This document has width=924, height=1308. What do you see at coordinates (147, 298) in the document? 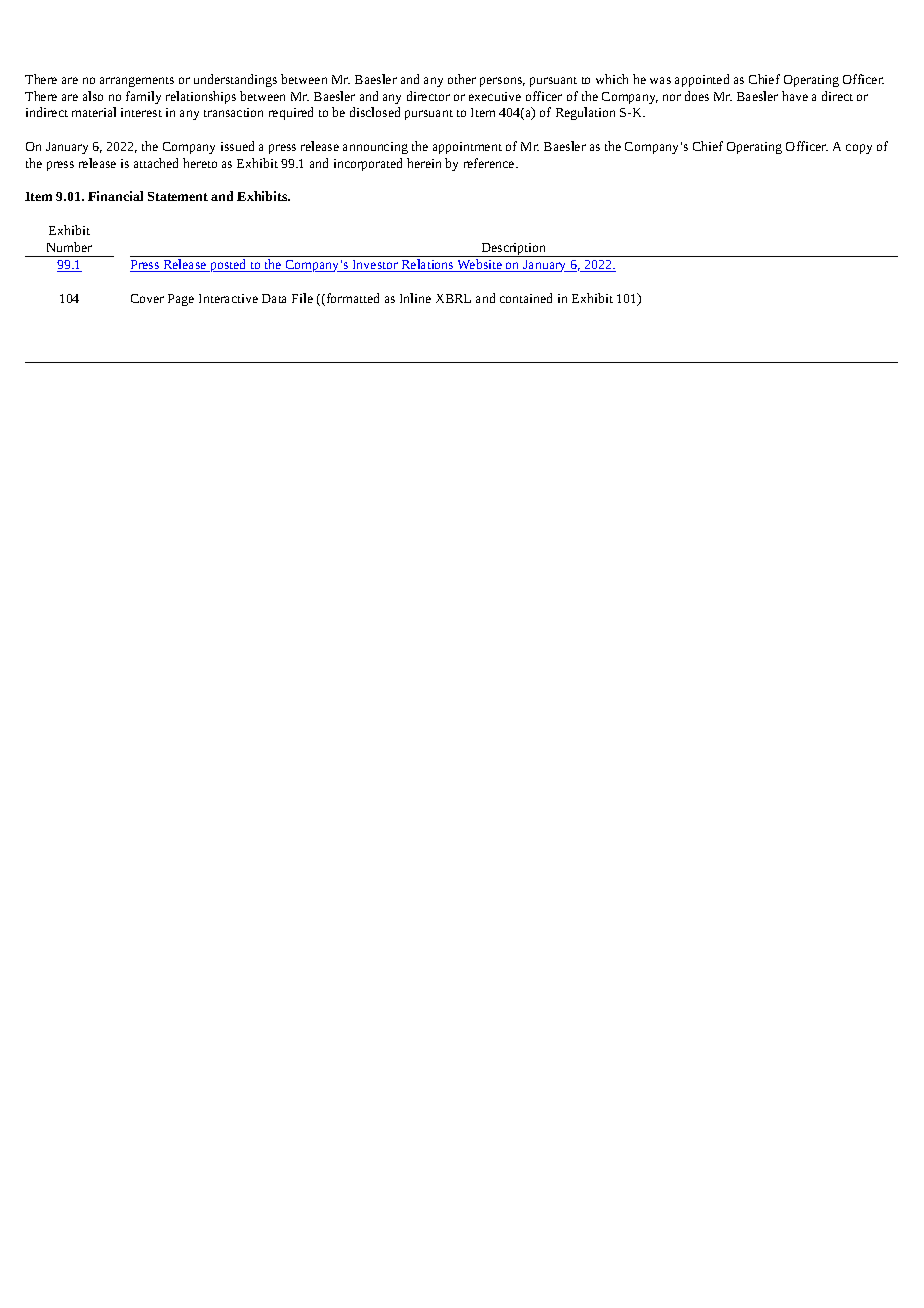
I see `Cover` at bounding box center [147, 298].
